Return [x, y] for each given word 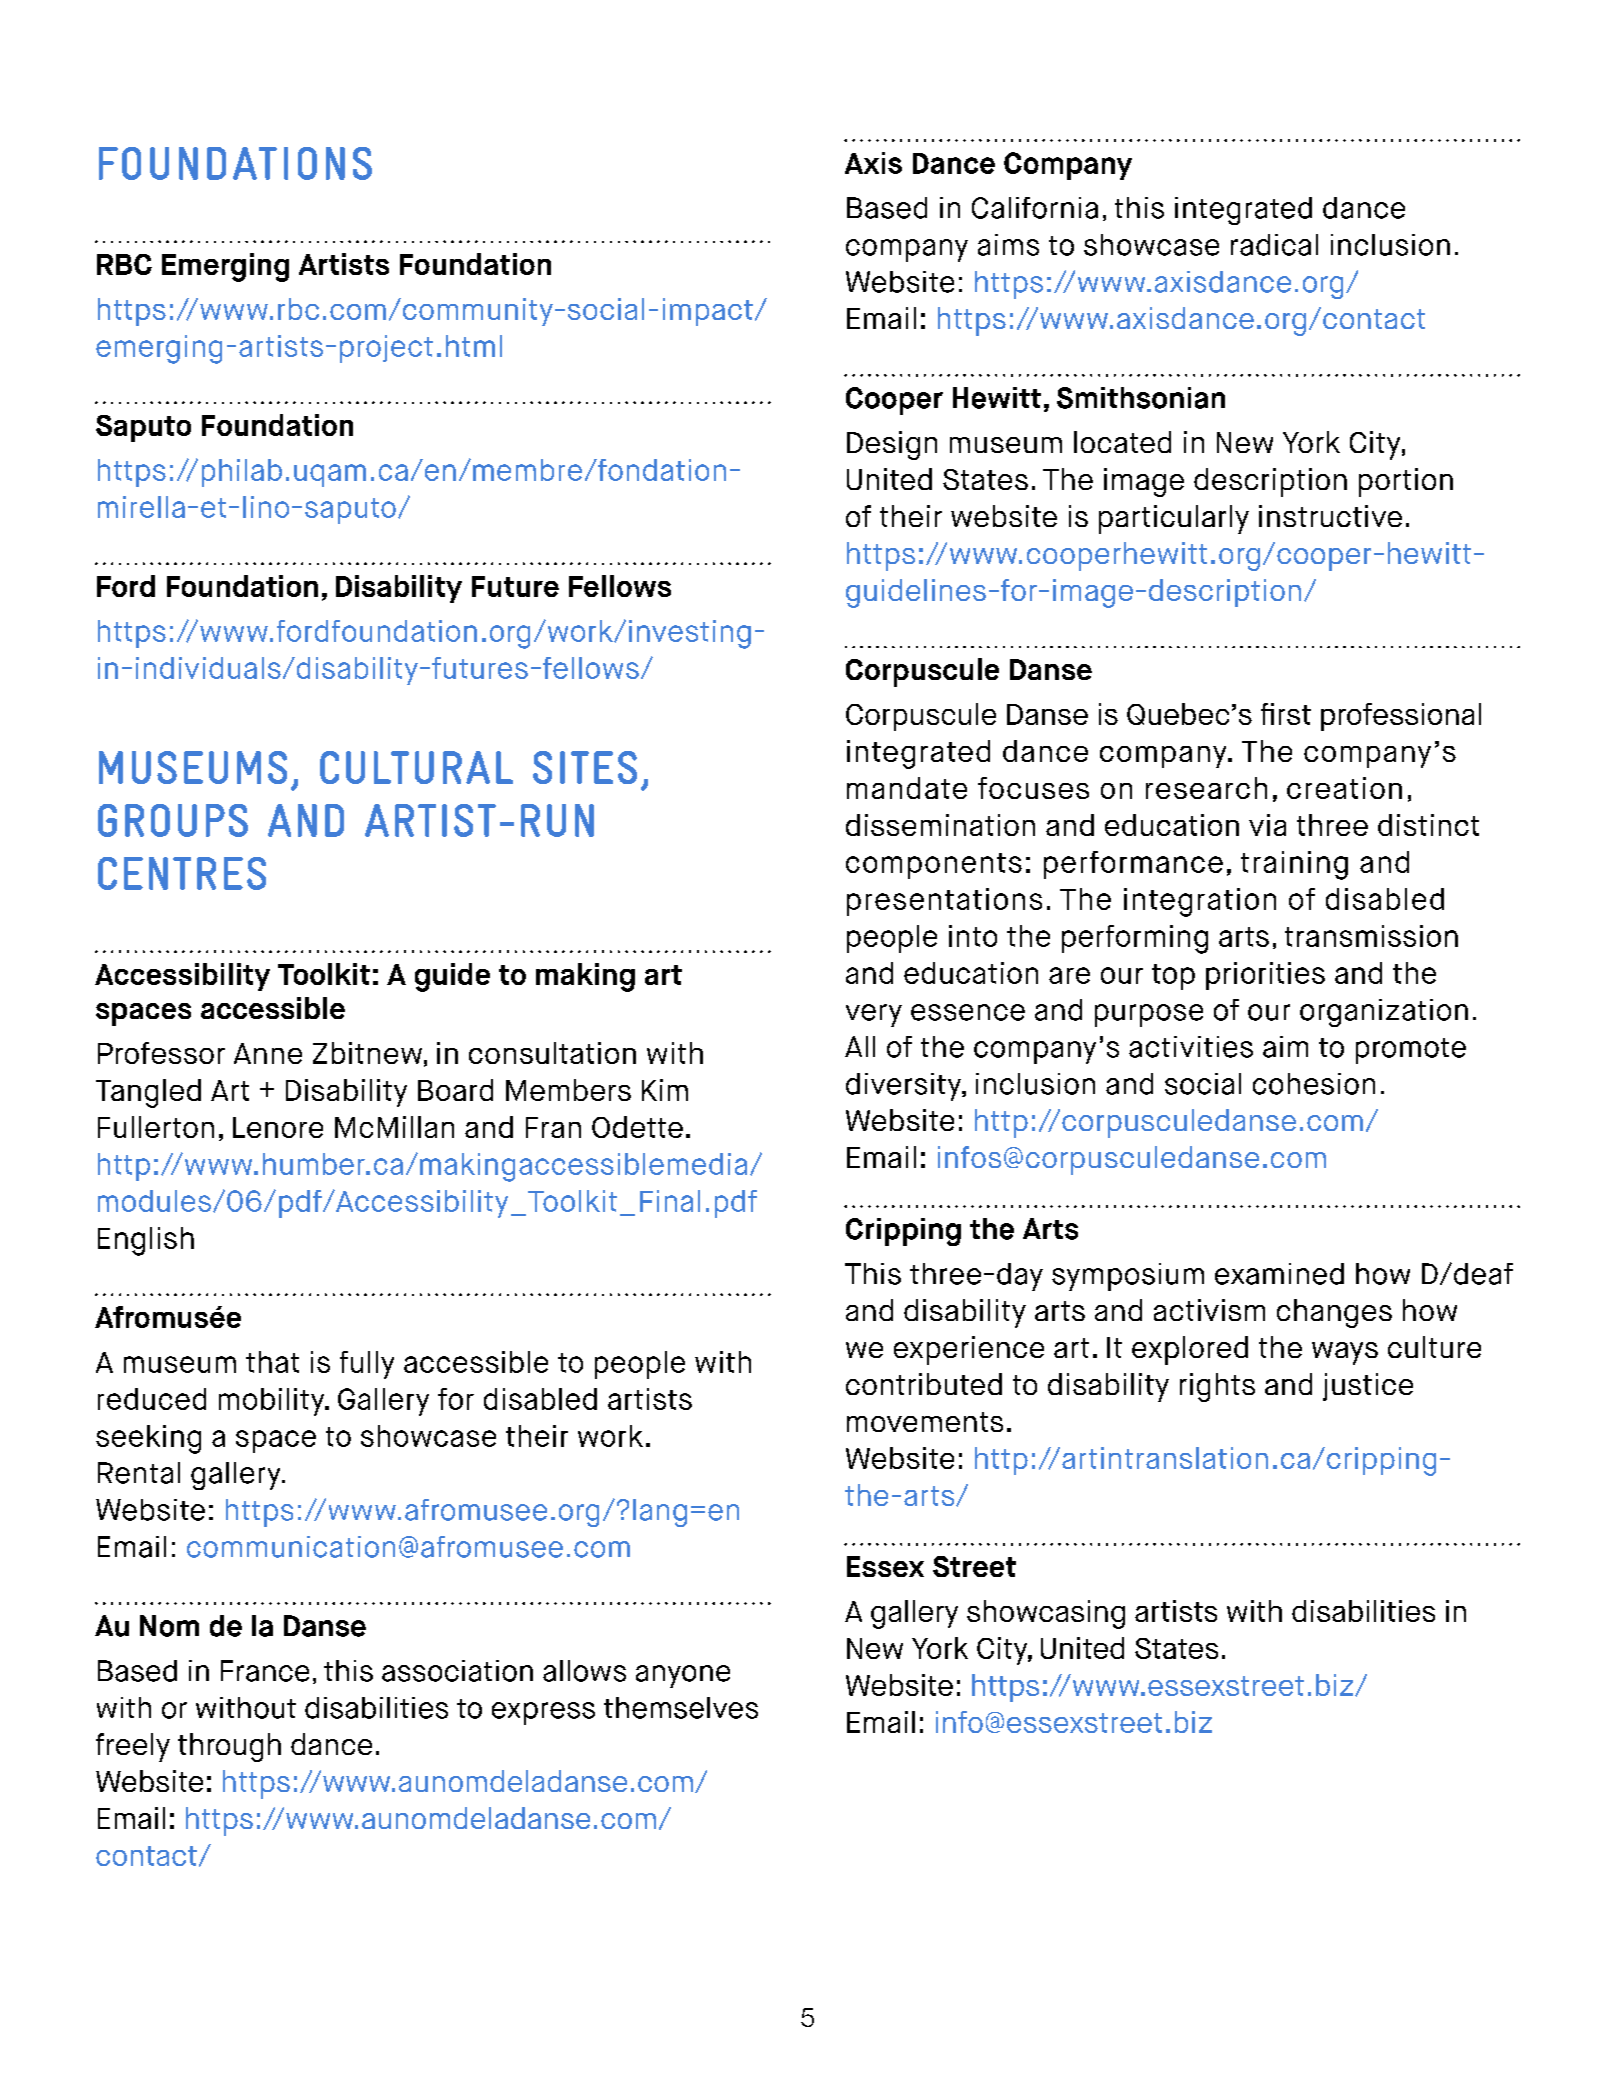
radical [1274, 245]
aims [1008, 245]
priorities [1265, 976]
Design [892, 445]
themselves [681, 1708]
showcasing [1046, 1614]
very [874, 1015]
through [229, 1747]
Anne [268, 1053]
